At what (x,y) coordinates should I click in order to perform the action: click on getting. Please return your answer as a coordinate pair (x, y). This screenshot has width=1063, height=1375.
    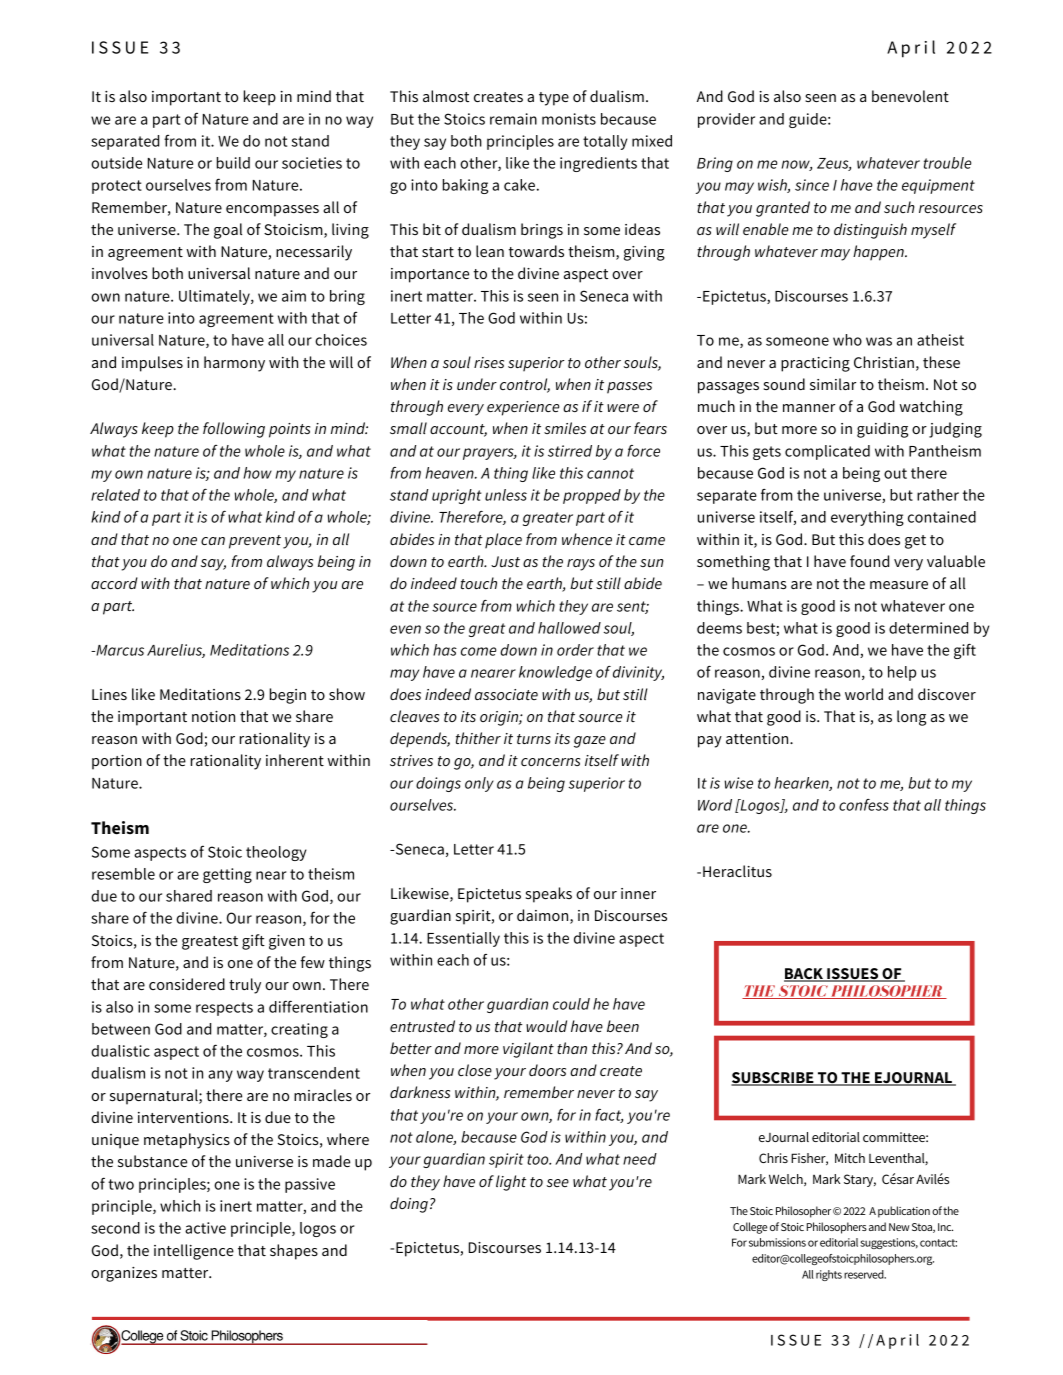
    Looking at the image, I should click on (227, 875).
